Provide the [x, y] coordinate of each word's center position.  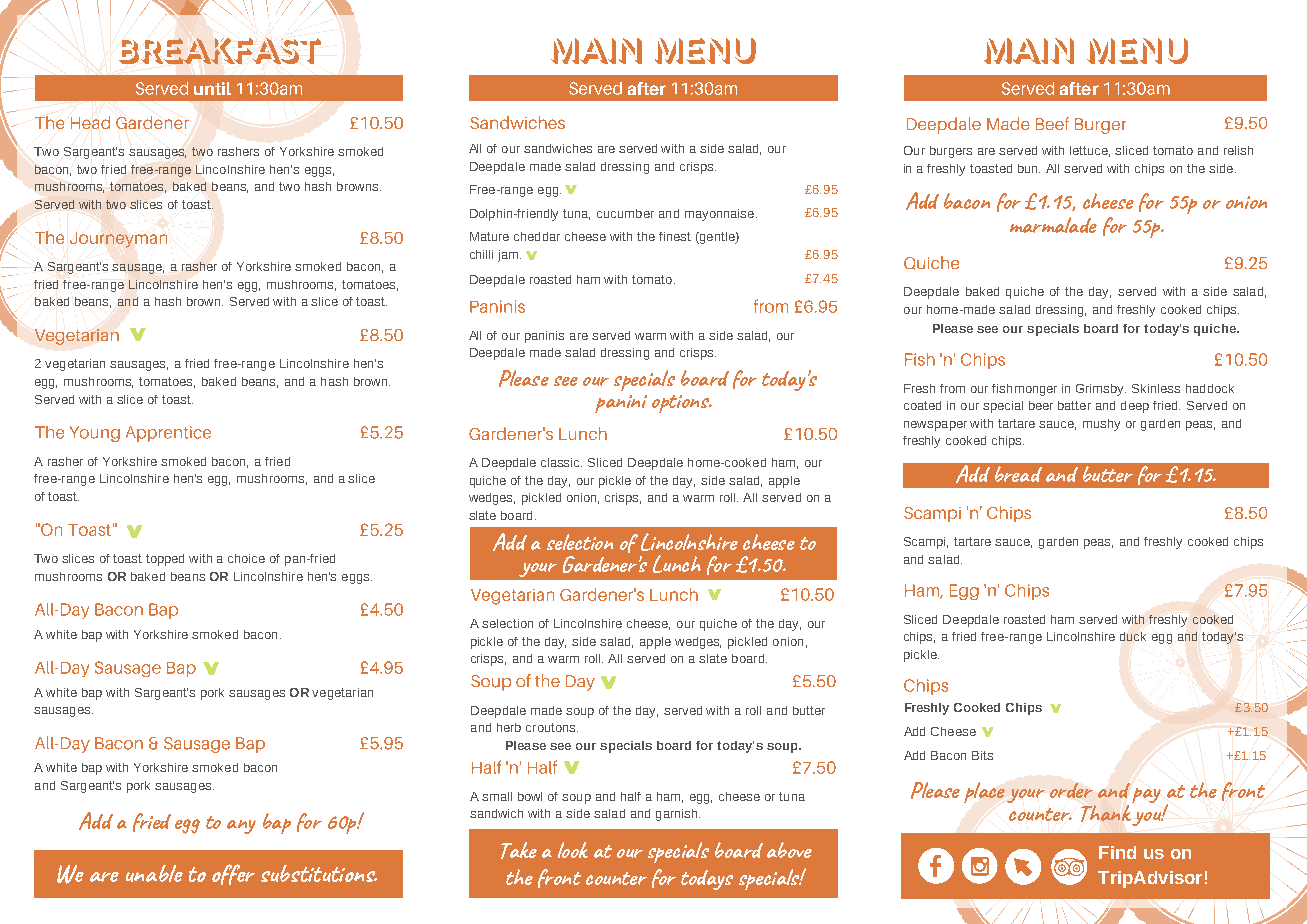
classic [561, 462]
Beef [1052, 123]
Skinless [1156, 388]
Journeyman [118, 240]
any [241, 827]
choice [246, 558]
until [212, 88]
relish [1238, 150]
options [681, 404]
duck [1133, 636]
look [573, 850]
